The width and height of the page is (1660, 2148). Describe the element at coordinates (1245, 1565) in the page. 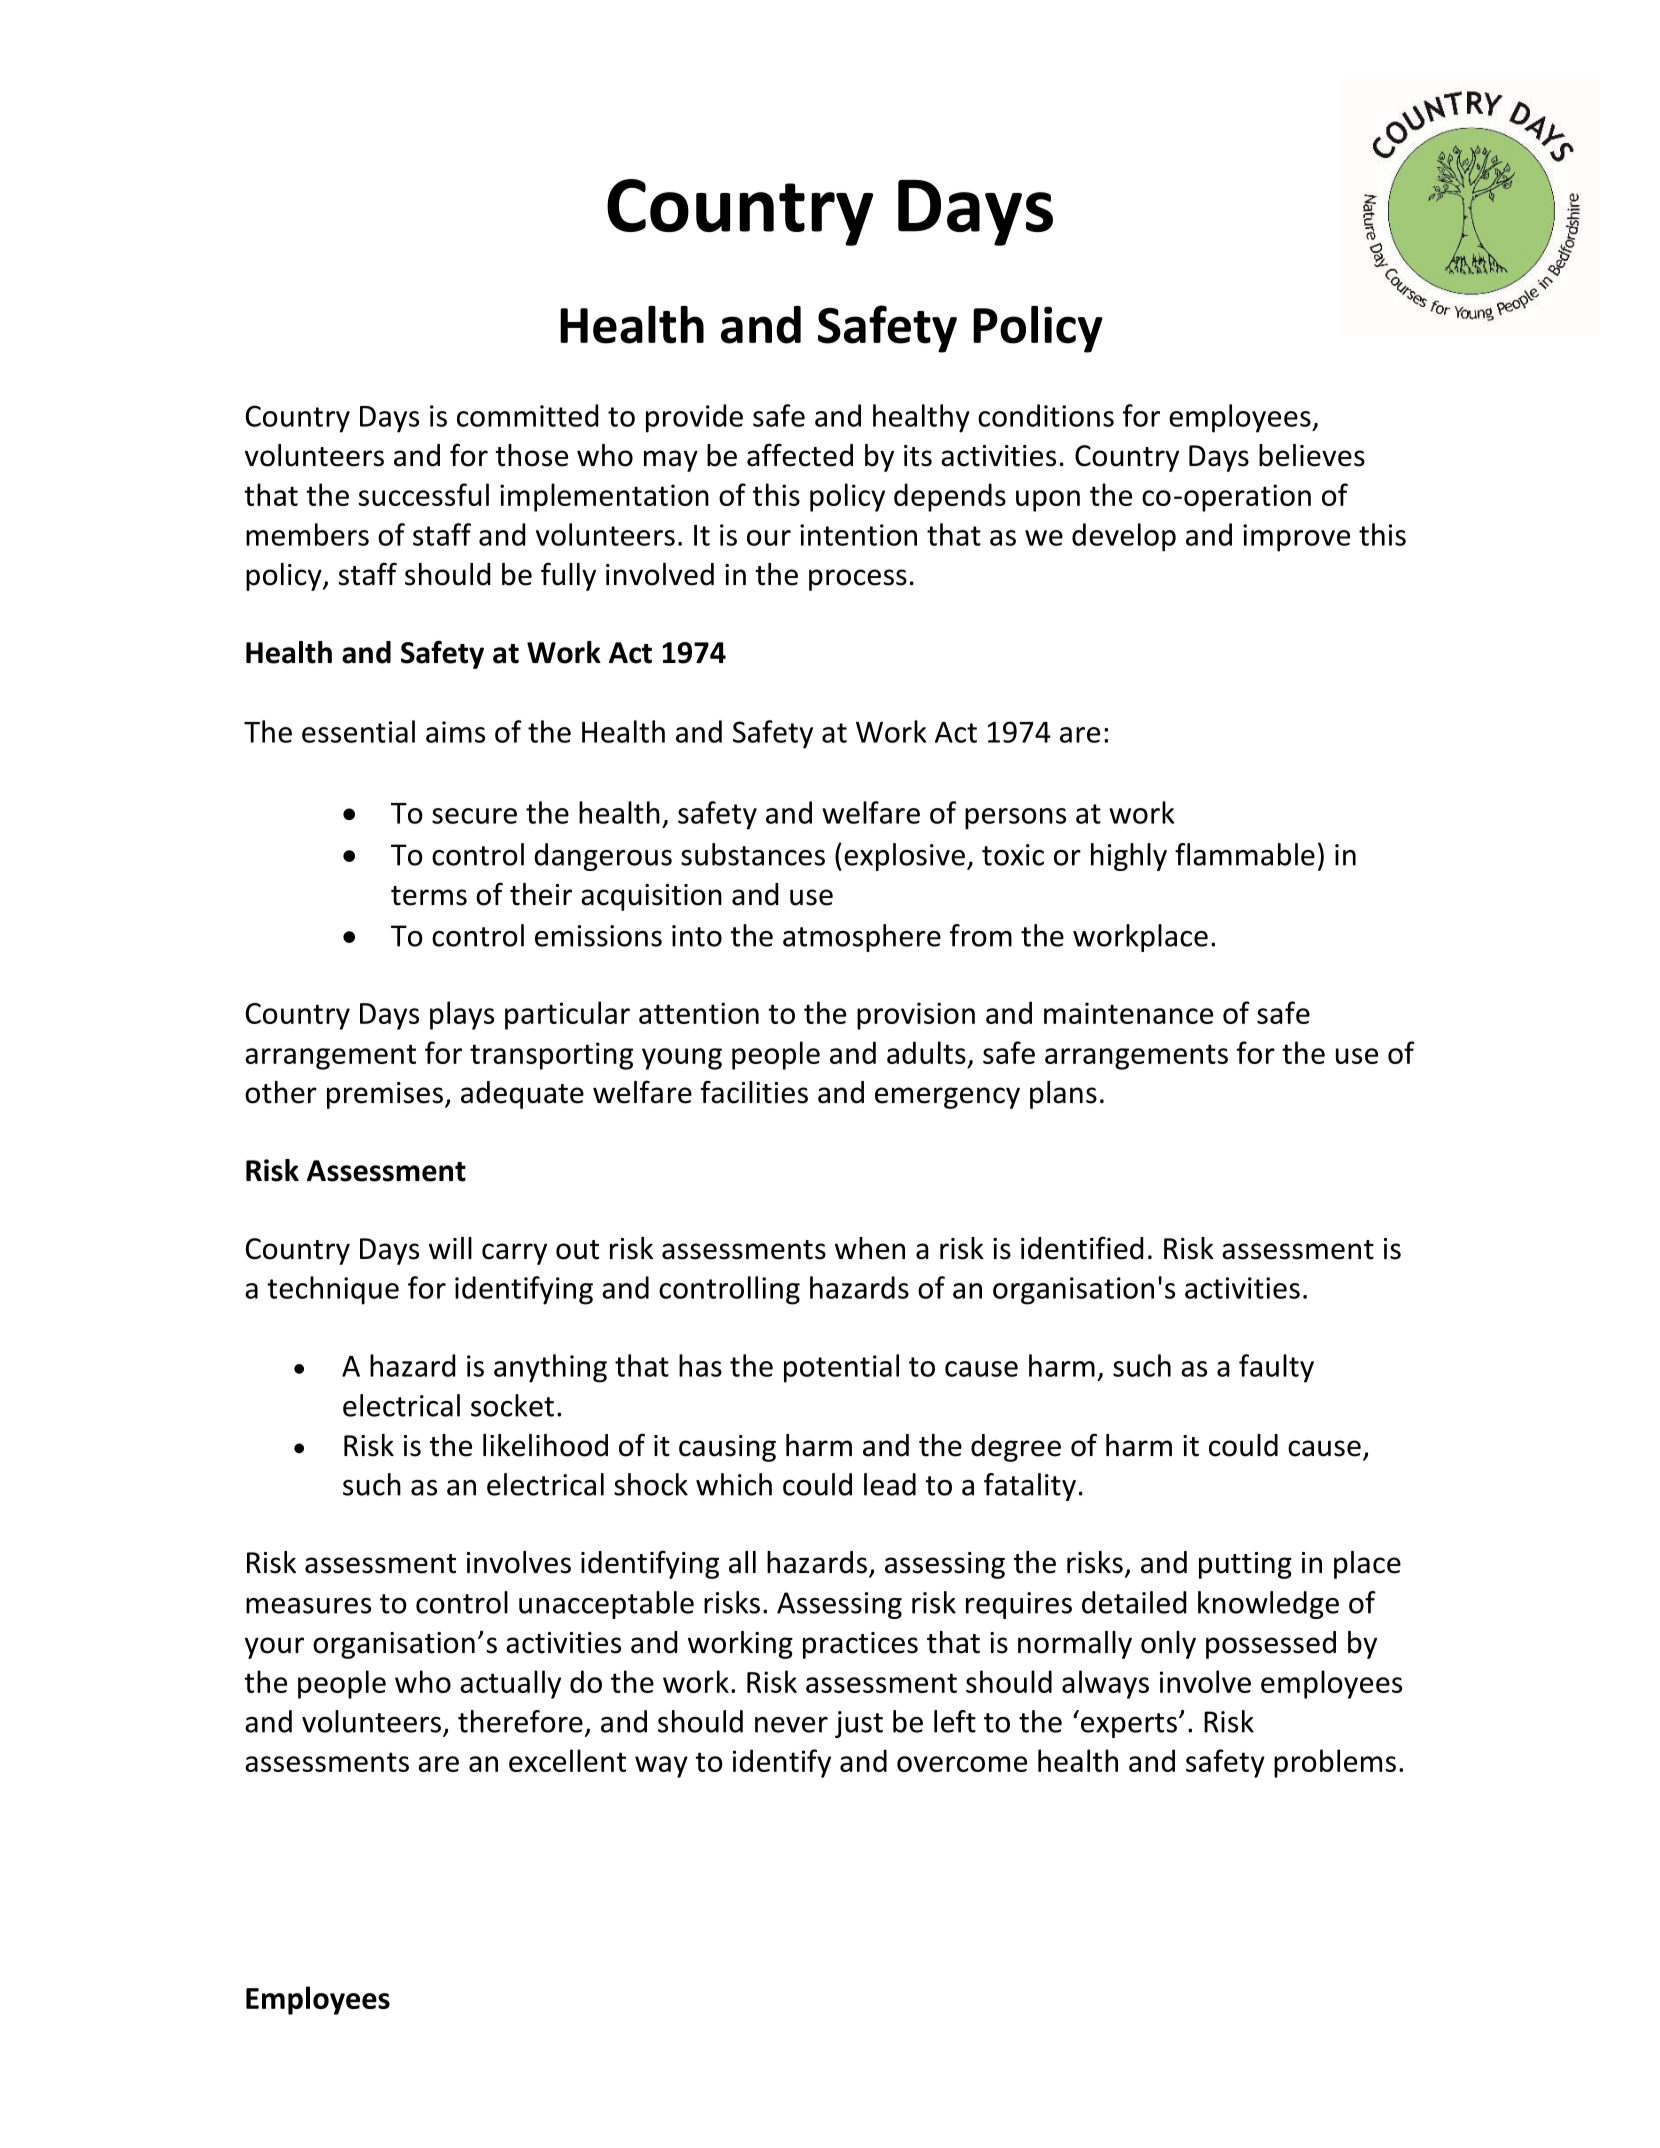

I see `putting` at that location.
